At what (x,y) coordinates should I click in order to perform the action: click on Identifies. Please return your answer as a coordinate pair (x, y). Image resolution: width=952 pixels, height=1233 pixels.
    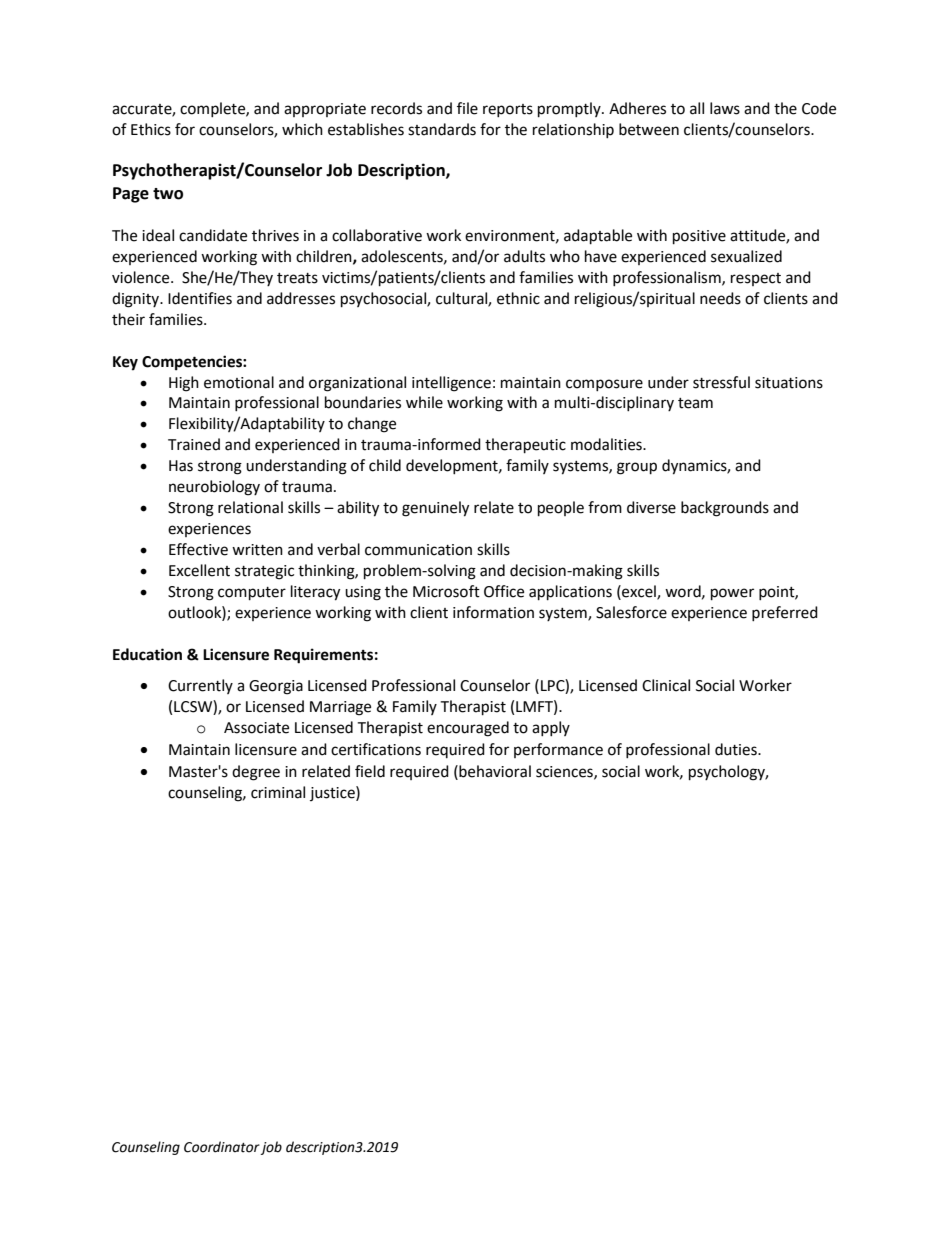
    Looking at the image, I should click on (200, 298).
